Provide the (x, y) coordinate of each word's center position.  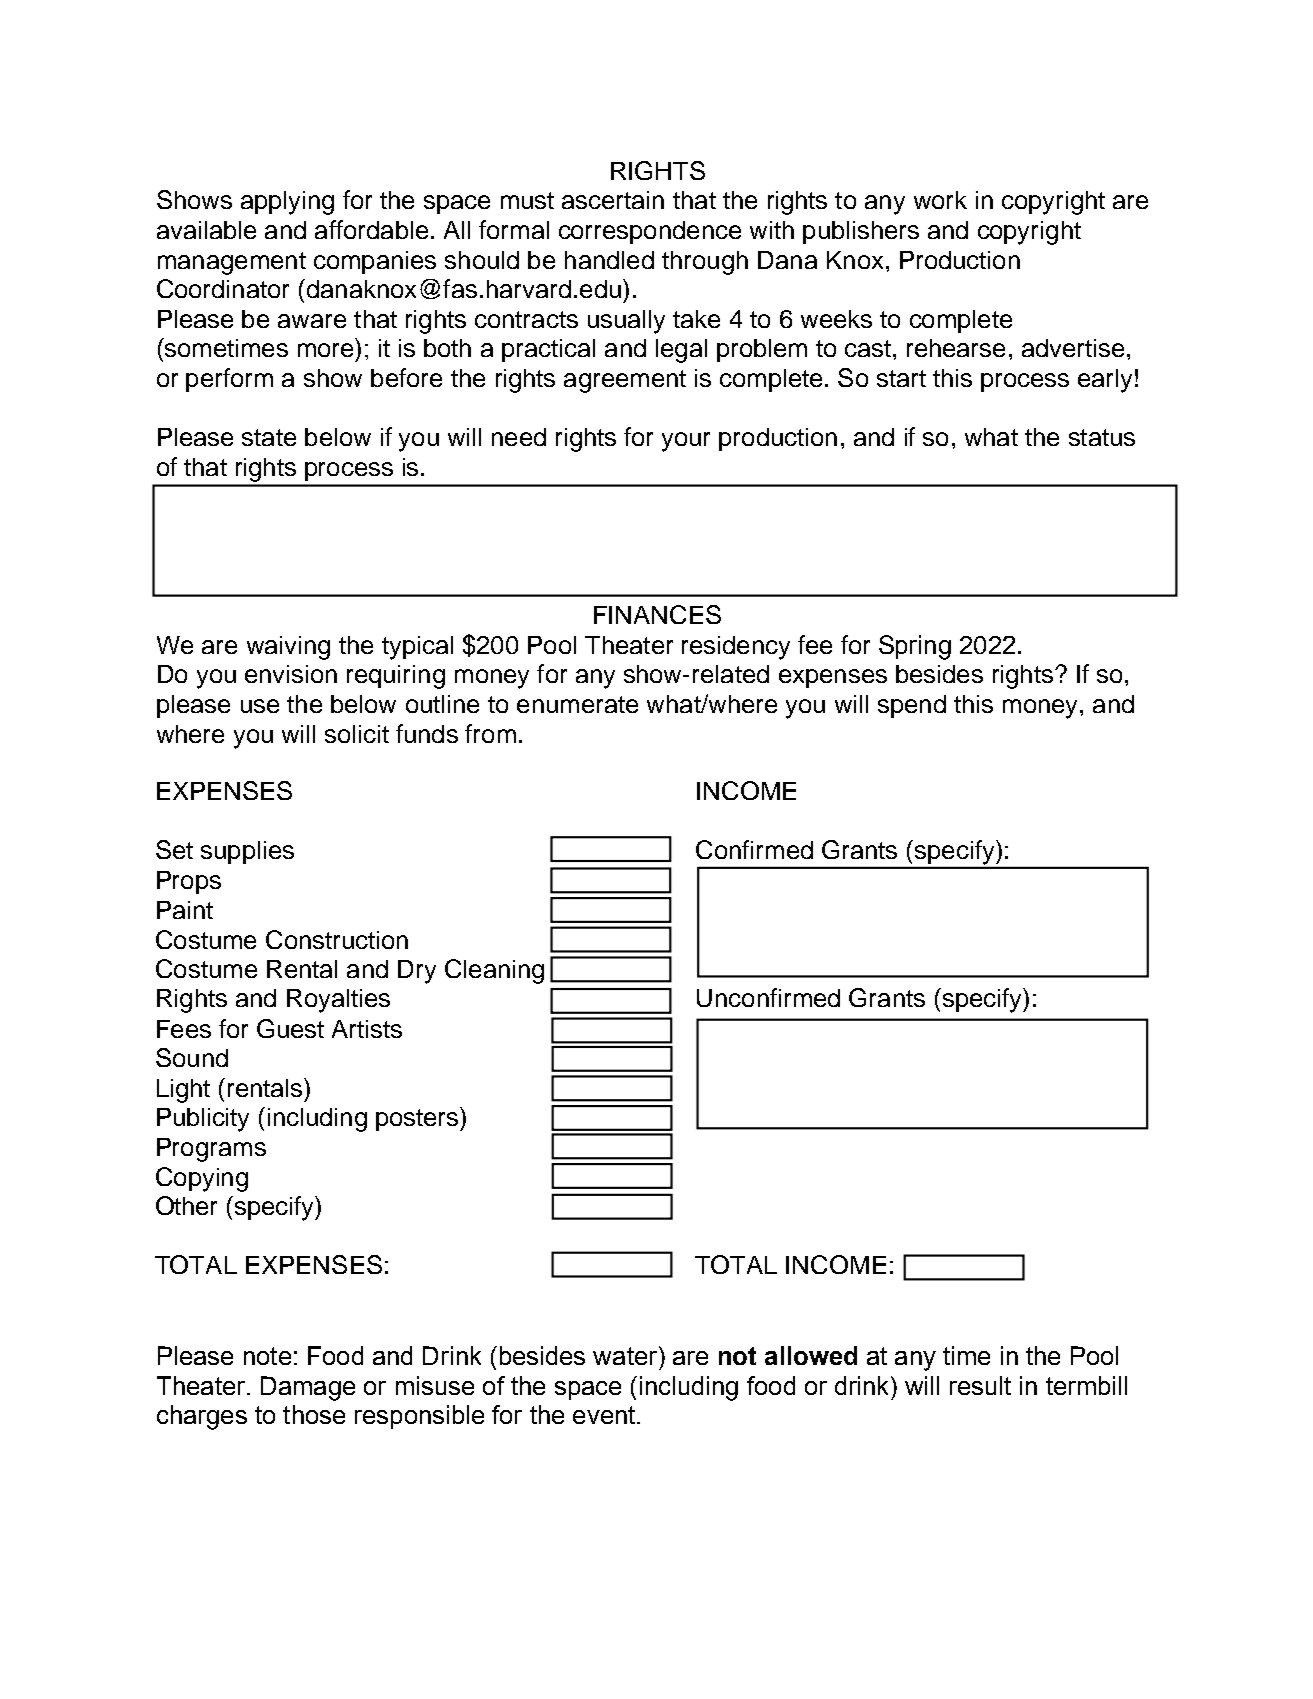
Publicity (203, 1120)
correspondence (650, 232)
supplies (247, 852)
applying (287, 203)
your (686, 442)
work (940, 200)
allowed (811, 1355)
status (1102, 437)
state (269, 437)
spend (912, 706)
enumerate (577, 704)
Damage (308, 1388)
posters (418, 1119)
